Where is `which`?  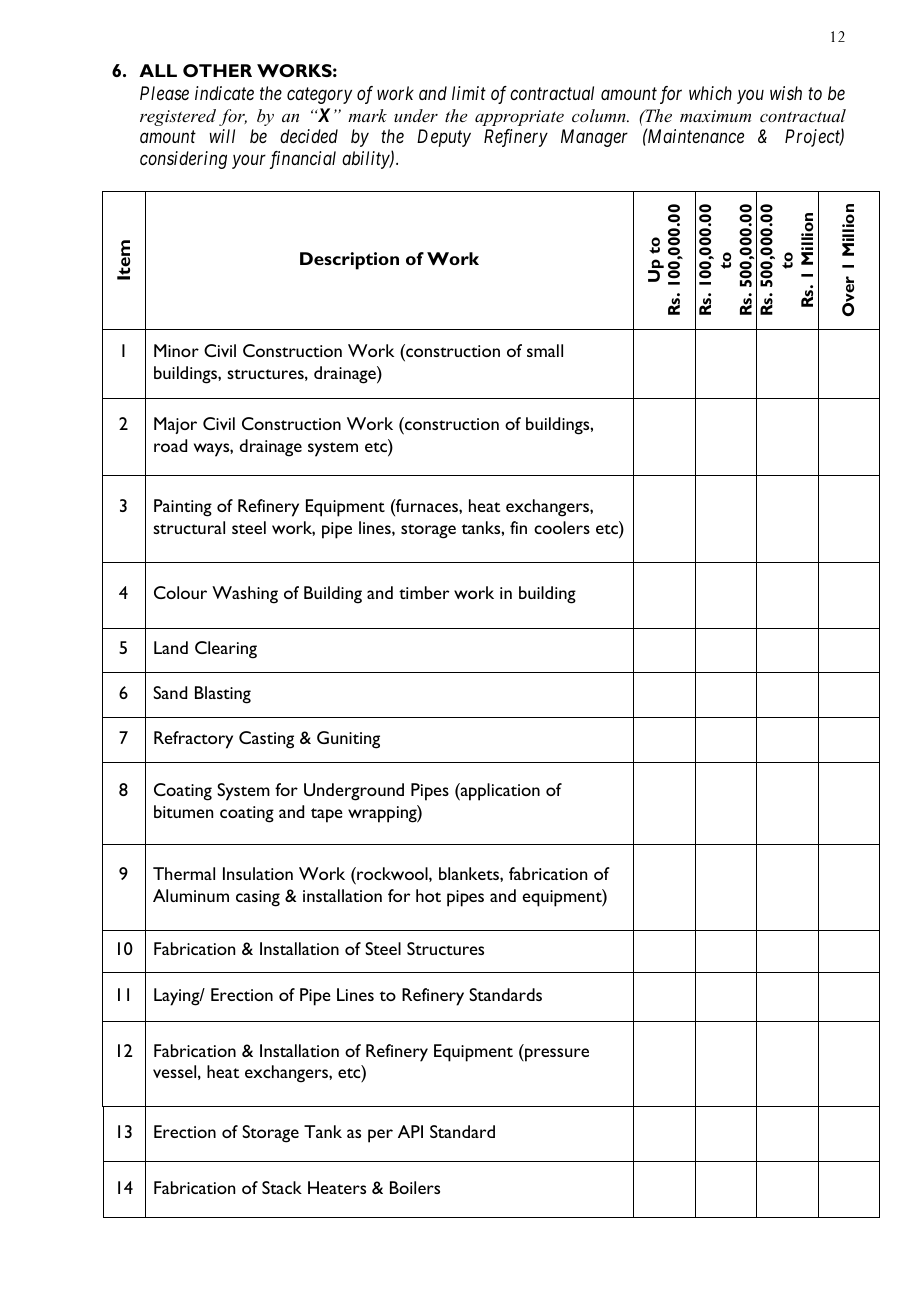 which is located at coordinates (710, 93).
